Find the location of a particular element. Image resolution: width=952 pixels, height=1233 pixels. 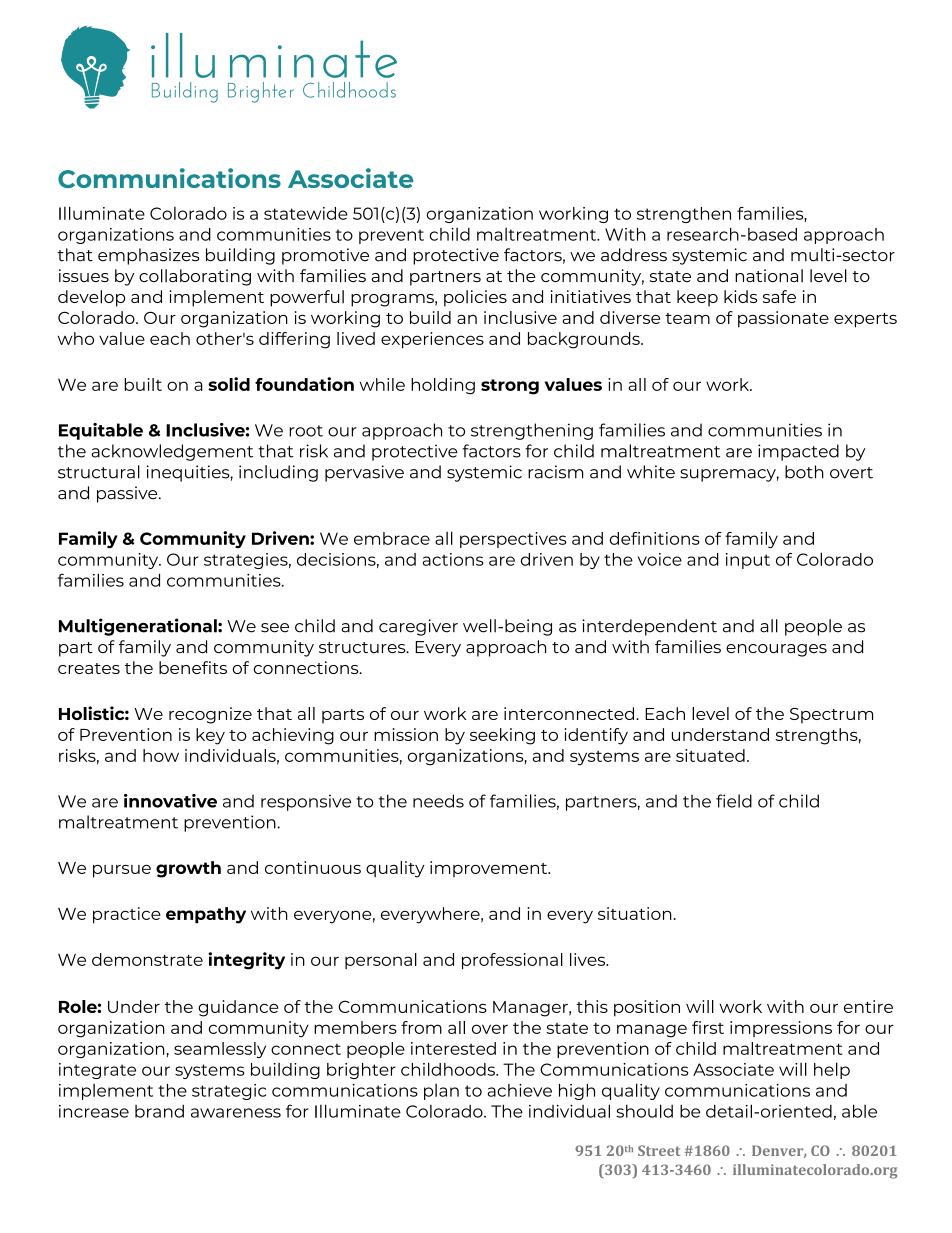

national is located at coordinates (769, 275).
